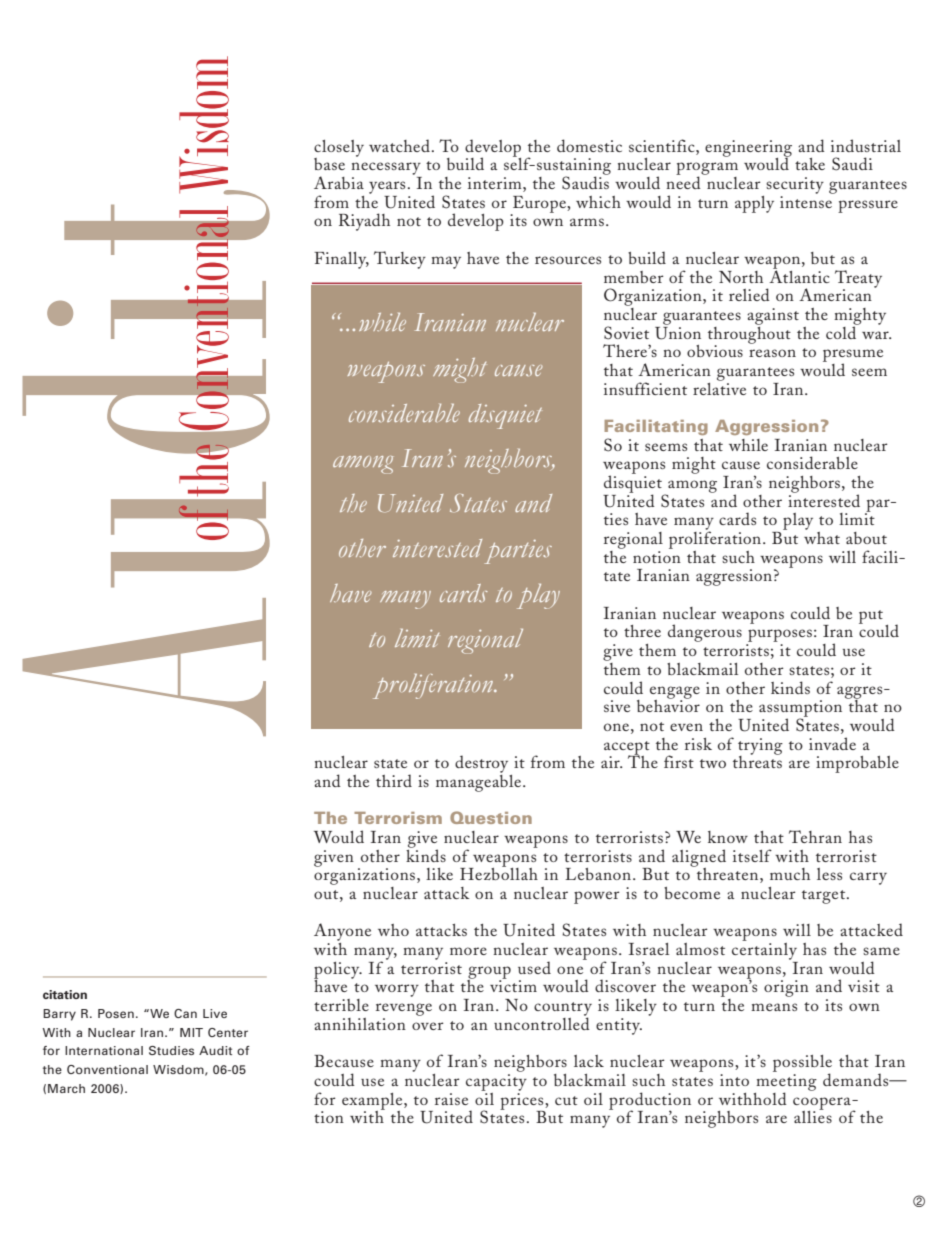  Describe the element at coordinates (171, 1050) in the page. I see `Studies` at that location.
